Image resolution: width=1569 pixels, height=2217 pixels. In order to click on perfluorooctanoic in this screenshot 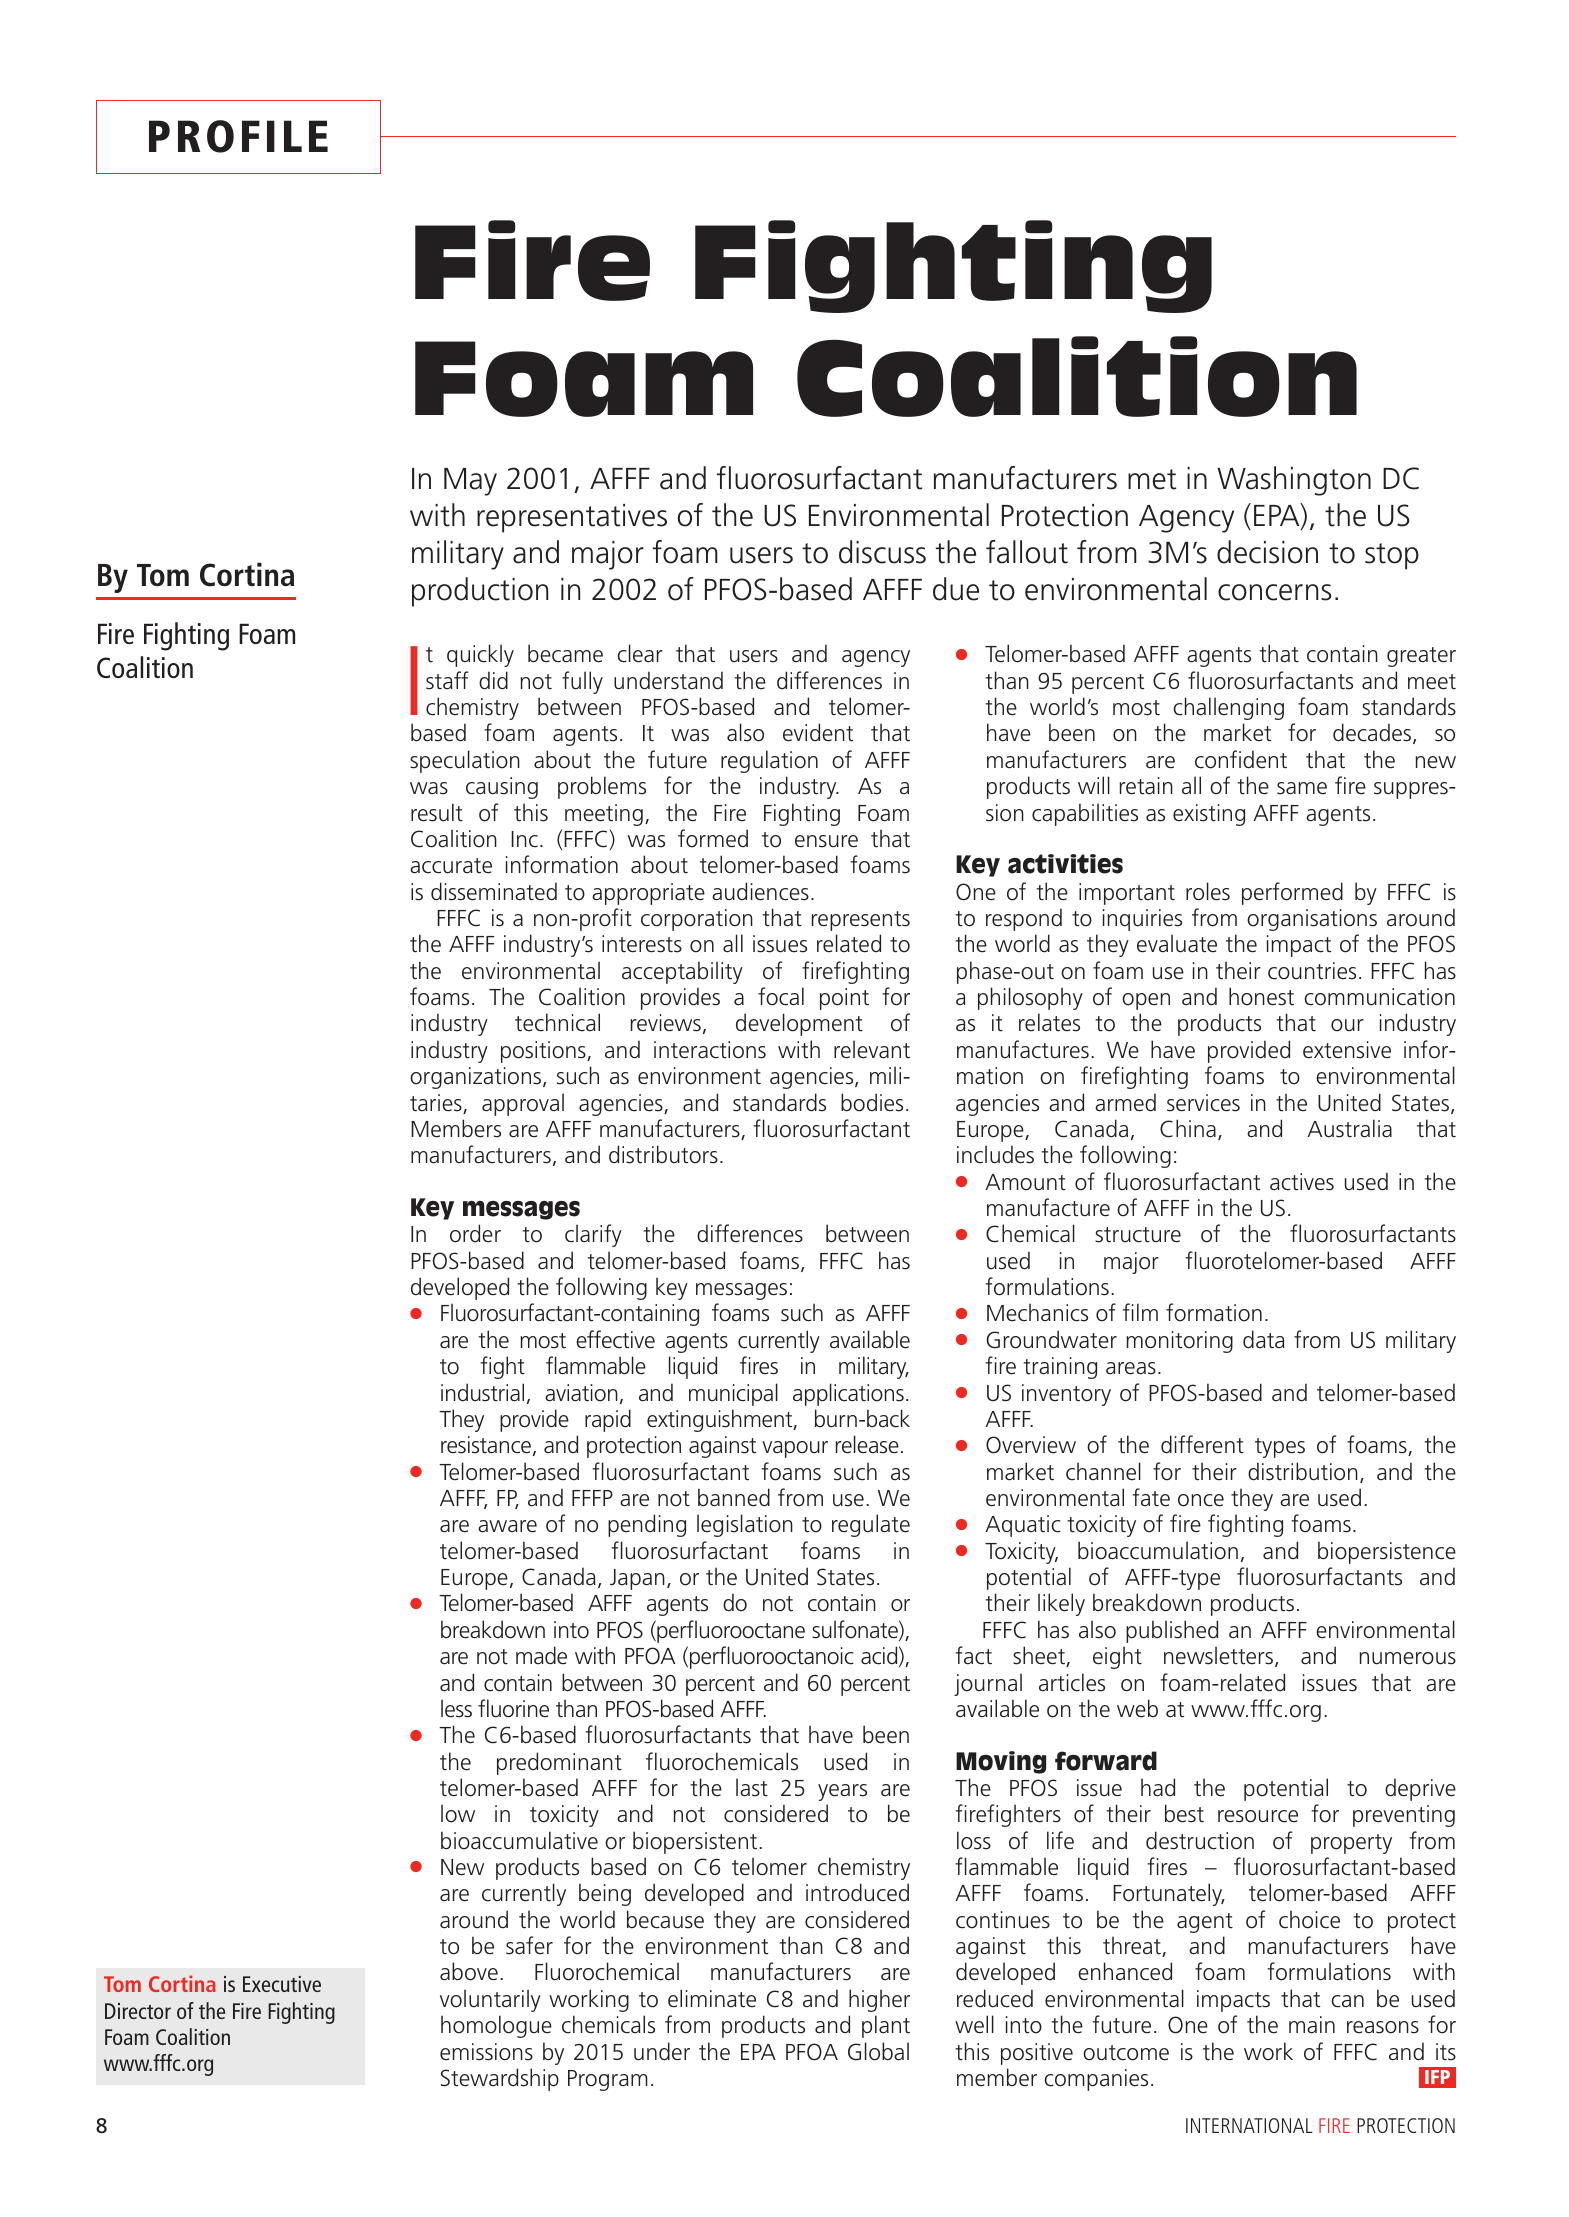, I will do `click(772, 1657)`.
